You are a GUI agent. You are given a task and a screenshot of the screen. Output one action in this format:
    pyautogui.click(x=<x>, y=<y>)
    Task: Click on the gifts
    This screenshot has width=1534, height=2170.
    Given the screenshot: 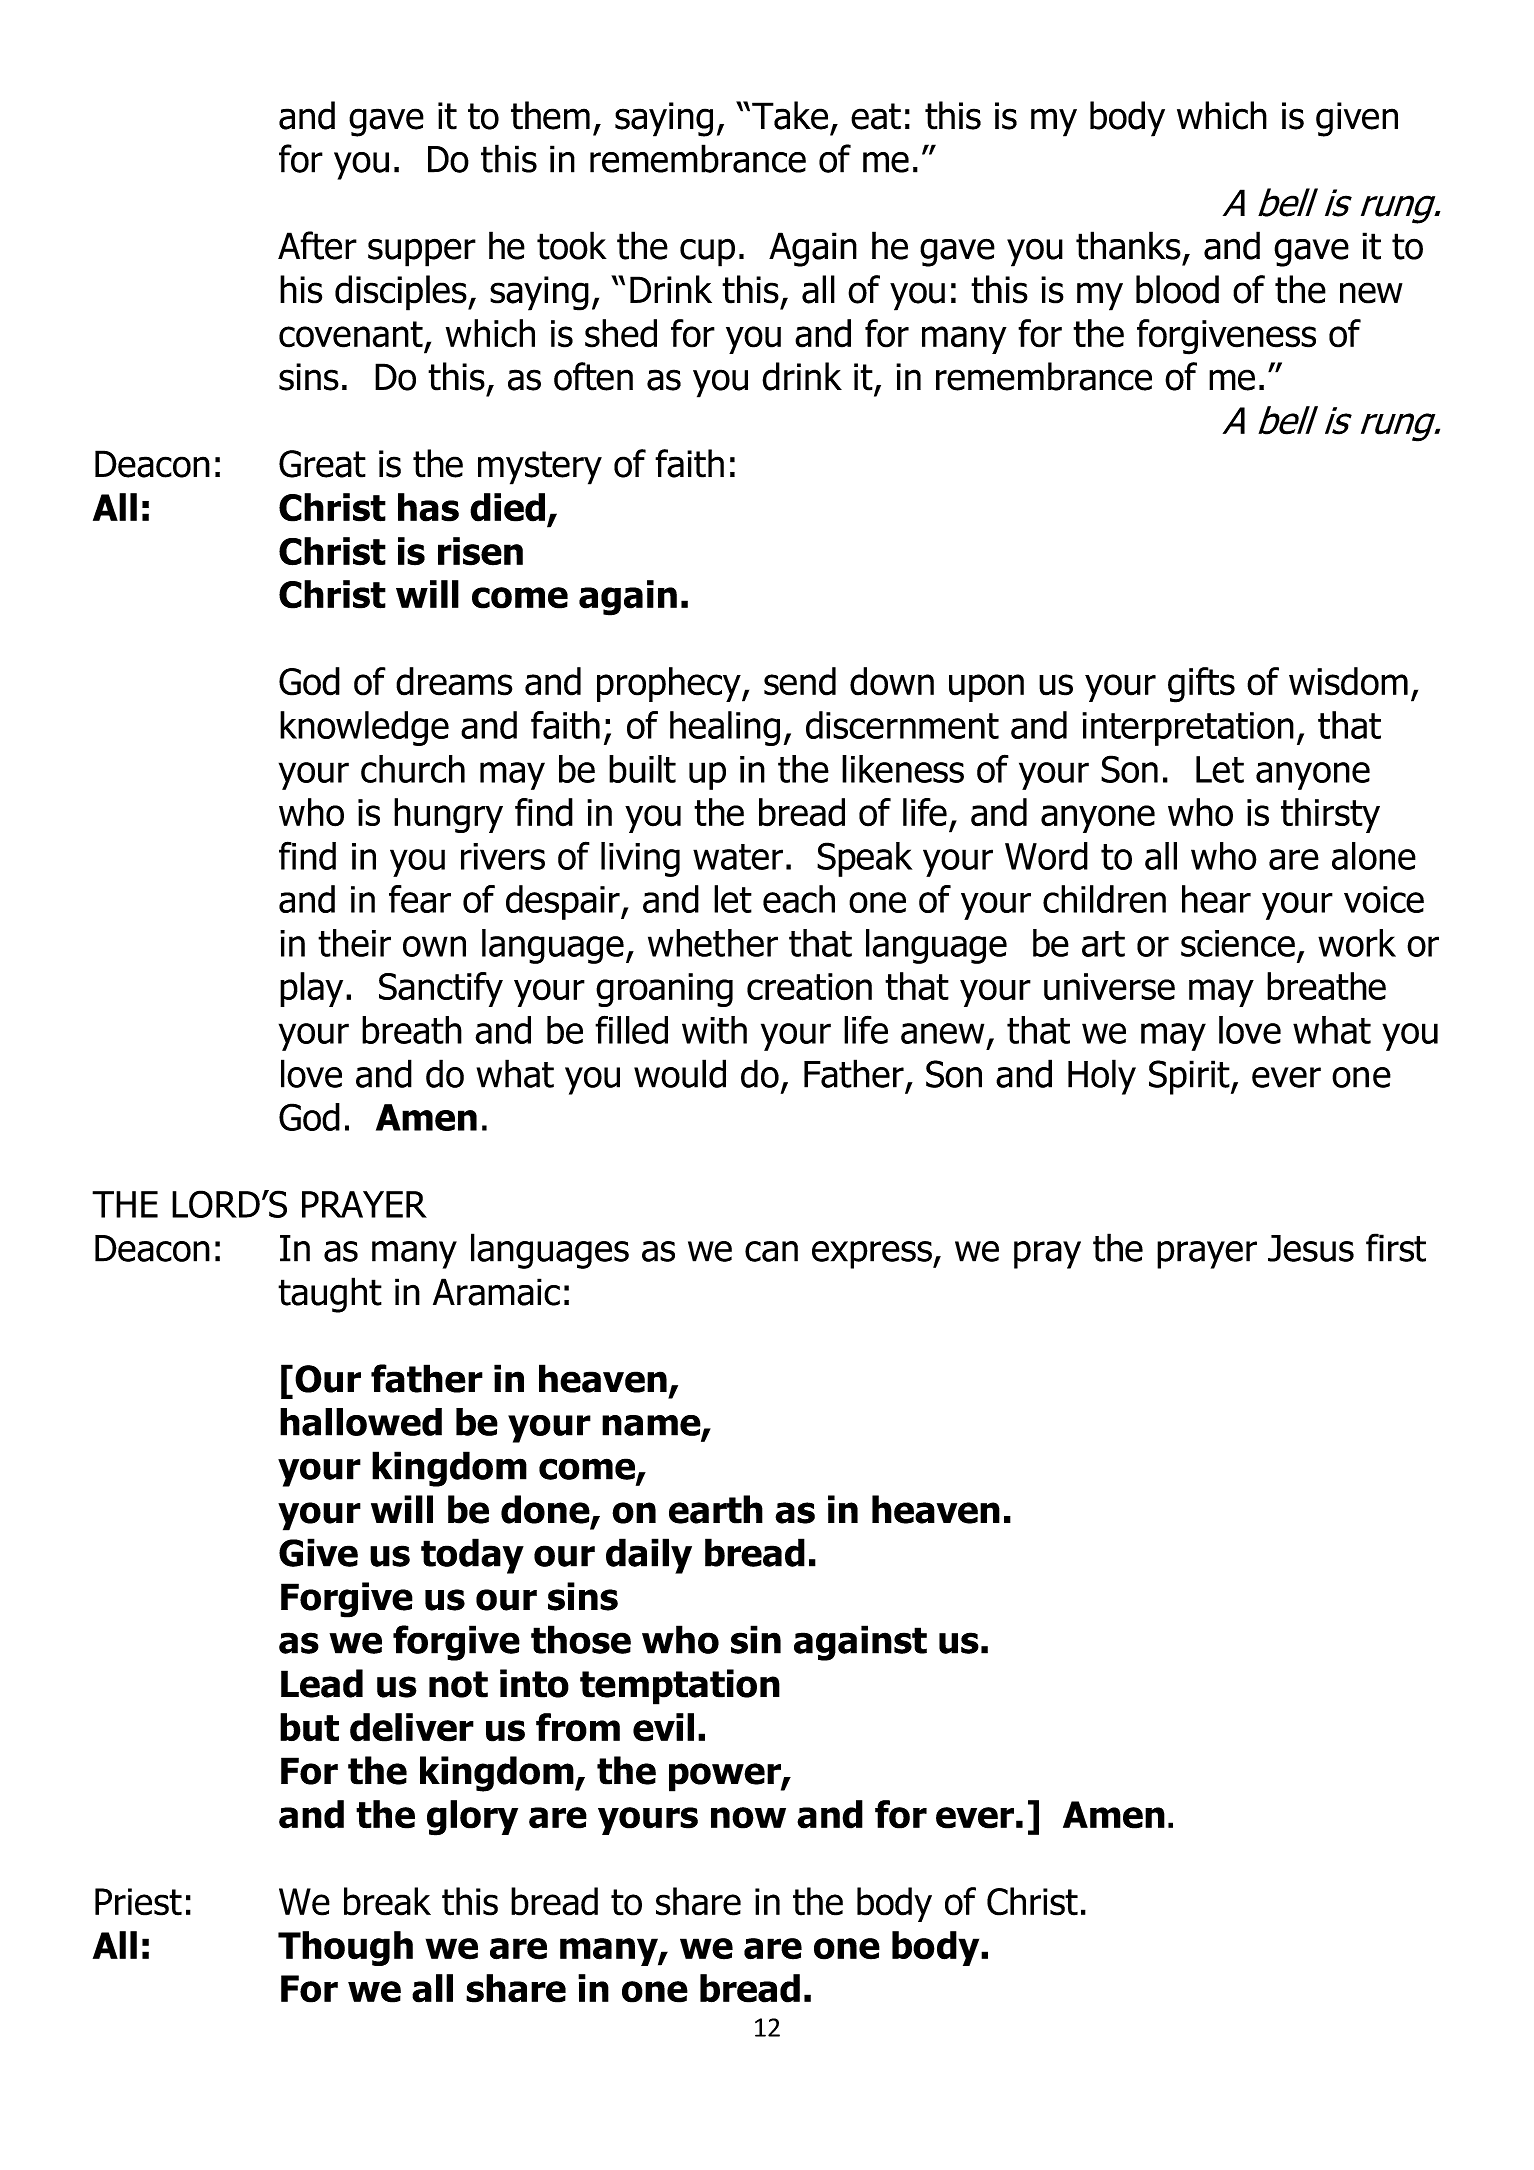 What is the action you would take?
    pyautogui.click(x=1201, y=685)
